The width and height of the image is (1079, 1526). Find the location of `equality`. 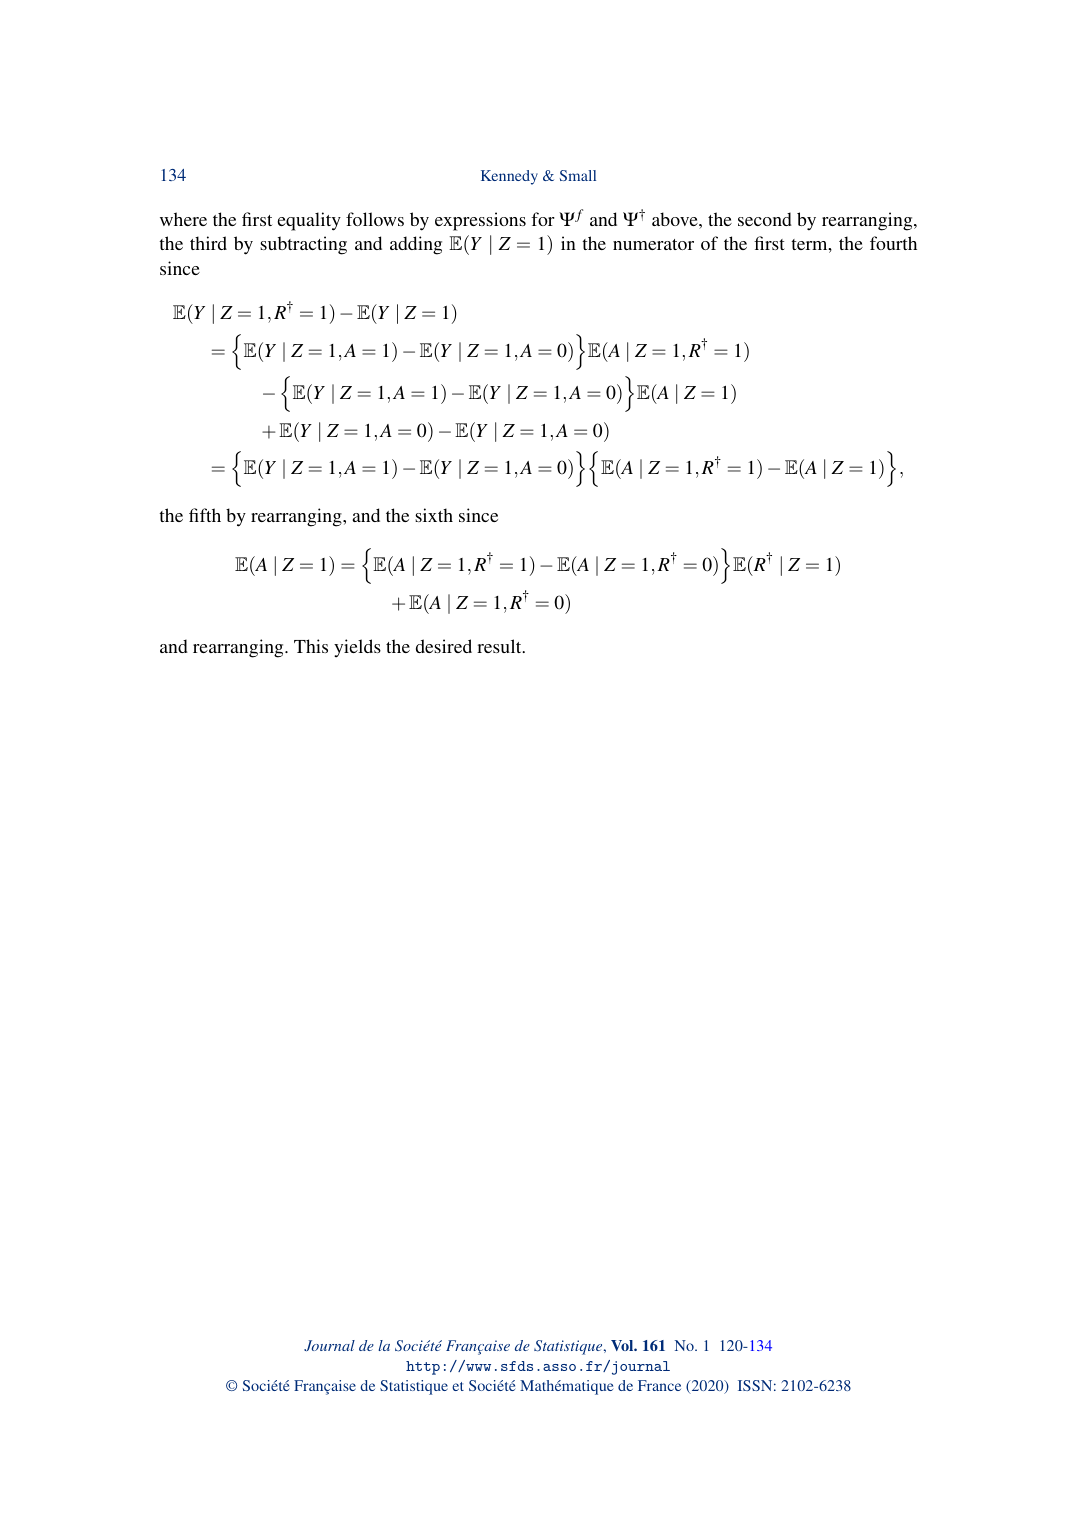

equality is located at coordinates (309, 221).
